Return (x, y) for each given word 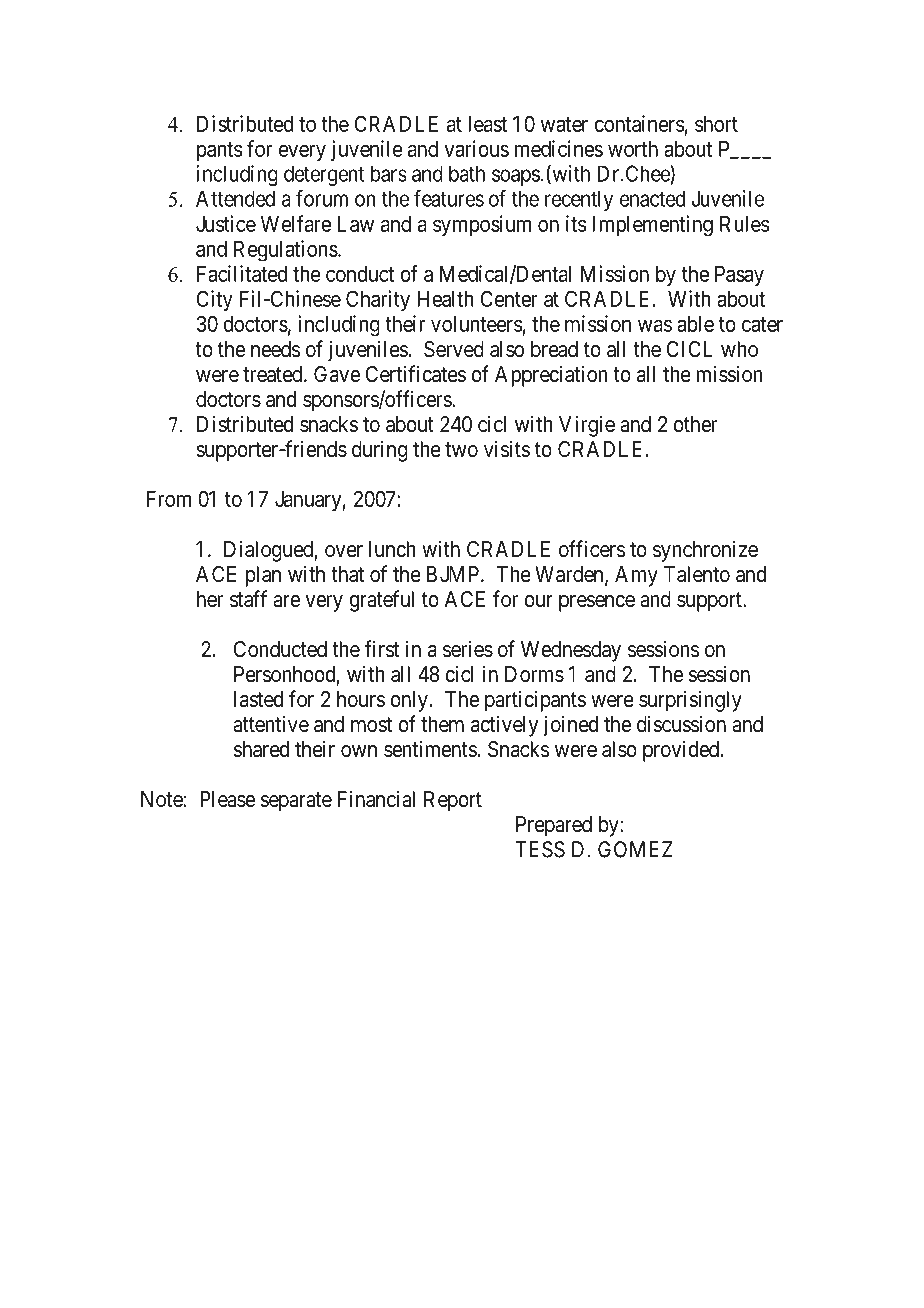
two (461, 449)
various (476, 148)
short (716, 124)
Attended (235, 199)
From (169, 499)
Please (227, 799)
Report (453, 801)
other (695, 424)
